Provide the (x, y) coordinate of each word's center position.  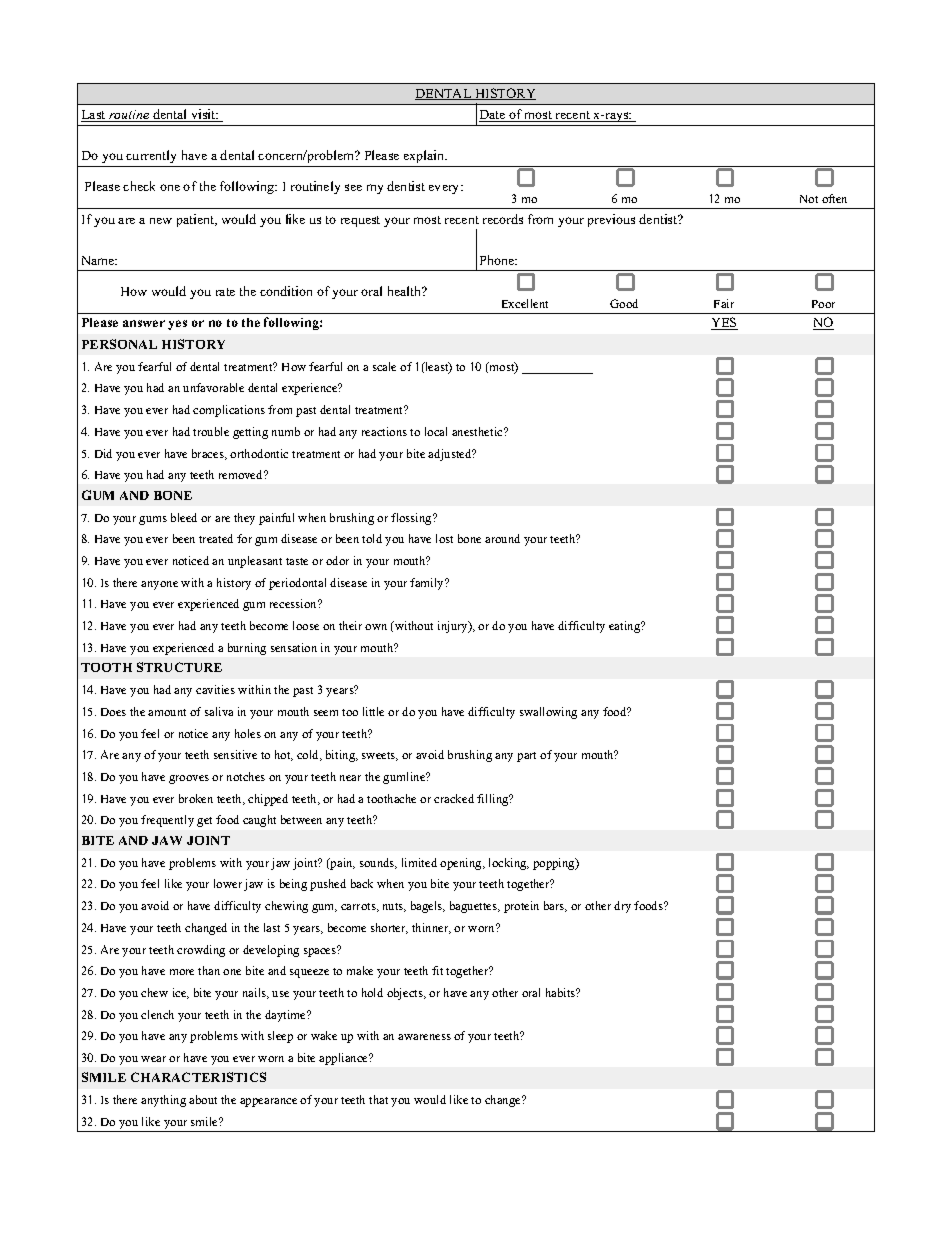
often (834, 198)
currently (151, 156)
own (376, 627)
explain (425, 156)
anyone (159, 585)
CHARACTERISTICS (198, 1077)
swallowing (548, 713)
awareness (424, 1037)
